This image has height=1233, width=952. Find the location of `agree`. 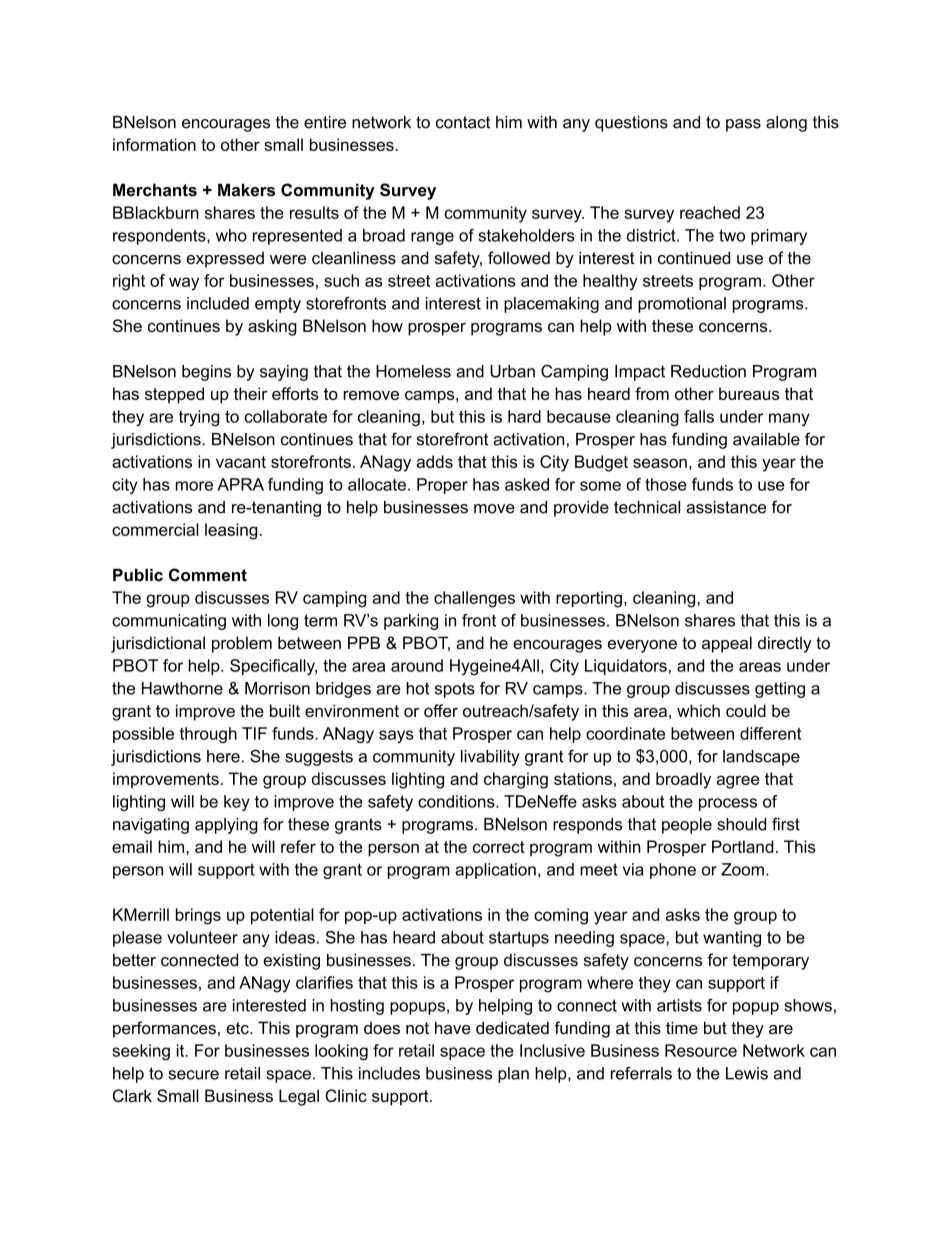

agree is located at coordinates (738, 782).
